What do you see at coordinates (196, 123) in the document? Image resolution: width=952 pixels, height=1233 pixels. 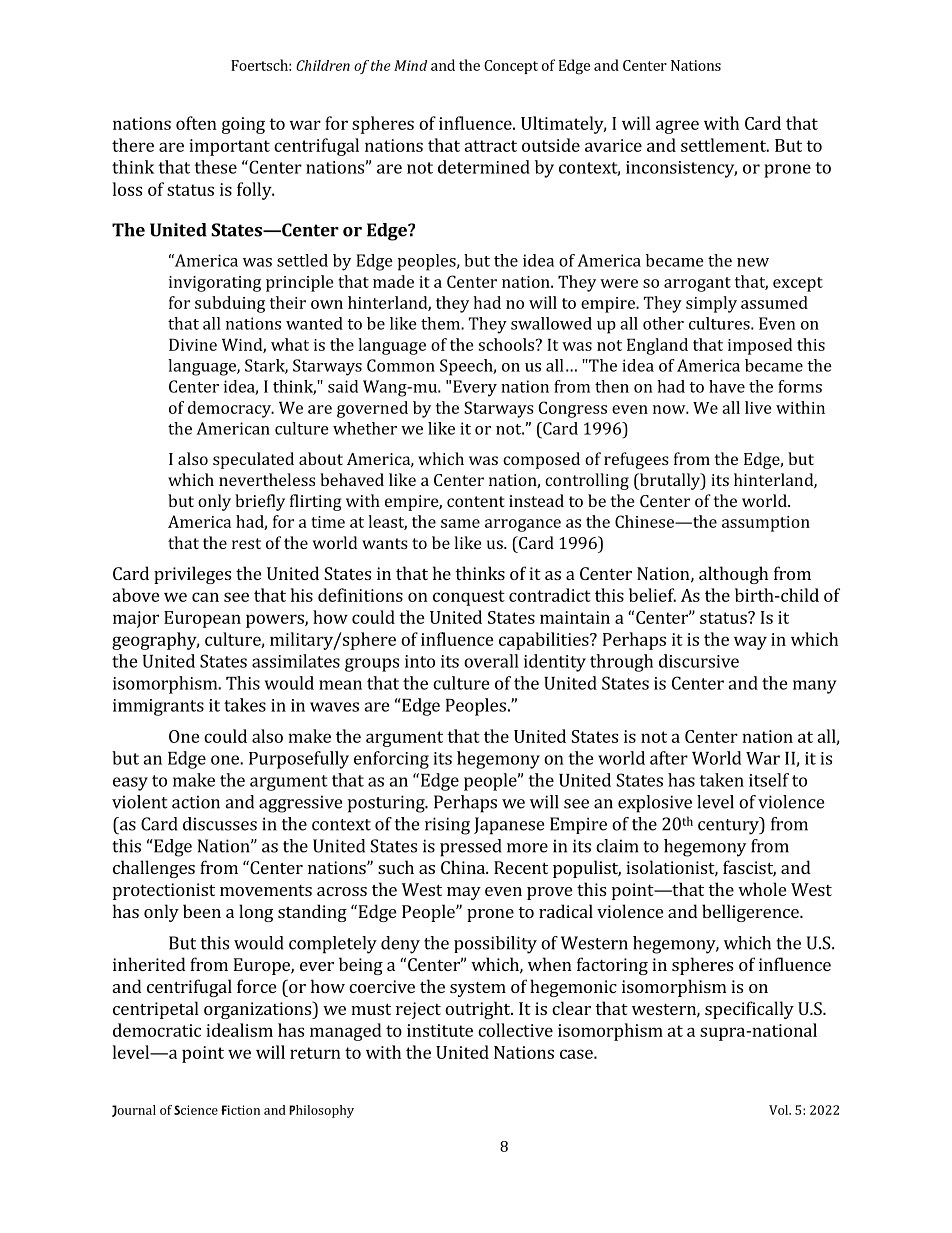 I see `often` at bounding box center [196, 123].
